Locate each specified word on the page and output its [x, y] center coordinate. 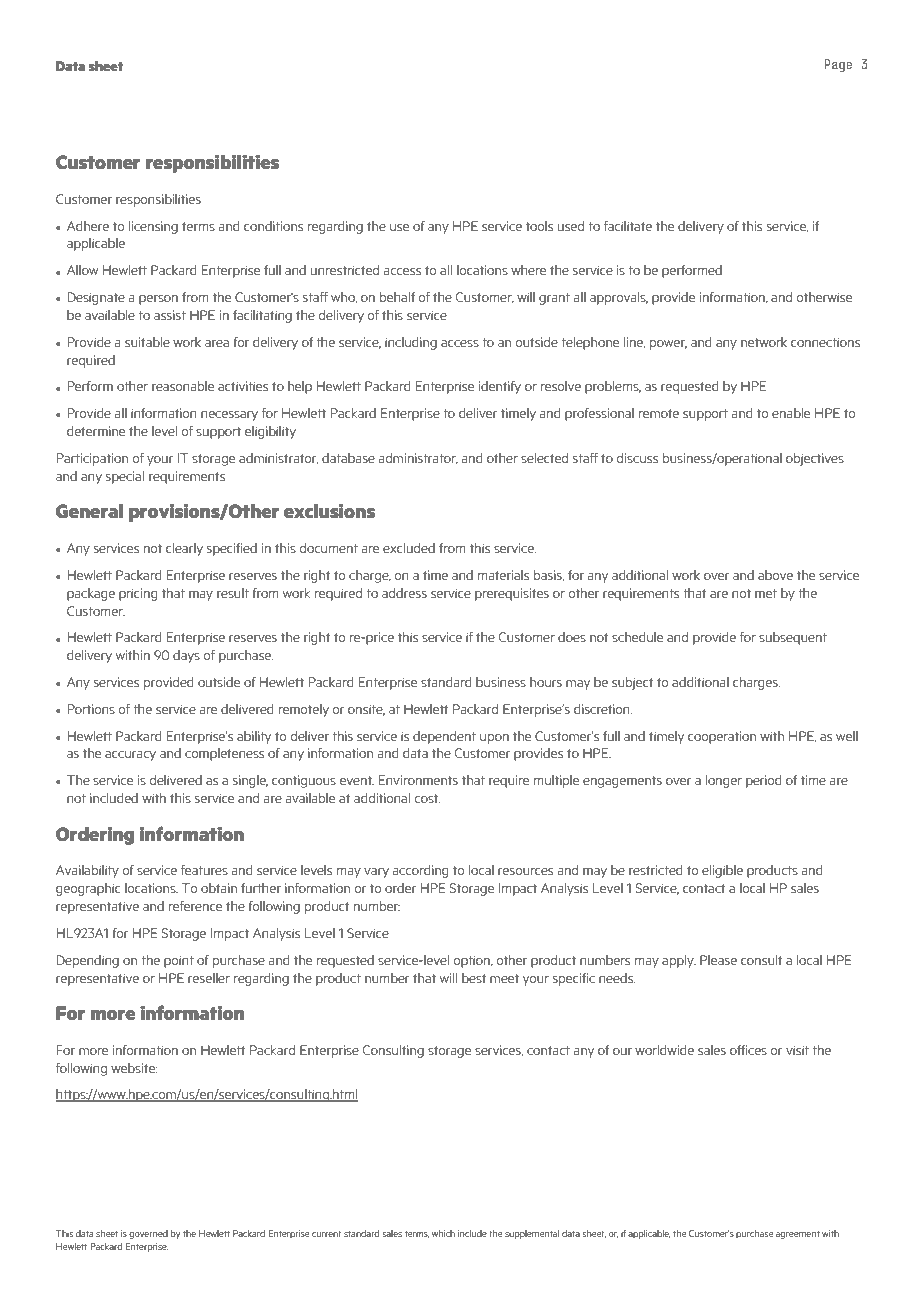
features [204, 870]
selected [544, 458]
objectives [815, 459]
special [125, 477]
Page [838, 65]
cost [427, 798]
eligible [722, 871]
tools [539, 226]
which [443, 1233]
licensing [153, 227]
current [326, 1234]
